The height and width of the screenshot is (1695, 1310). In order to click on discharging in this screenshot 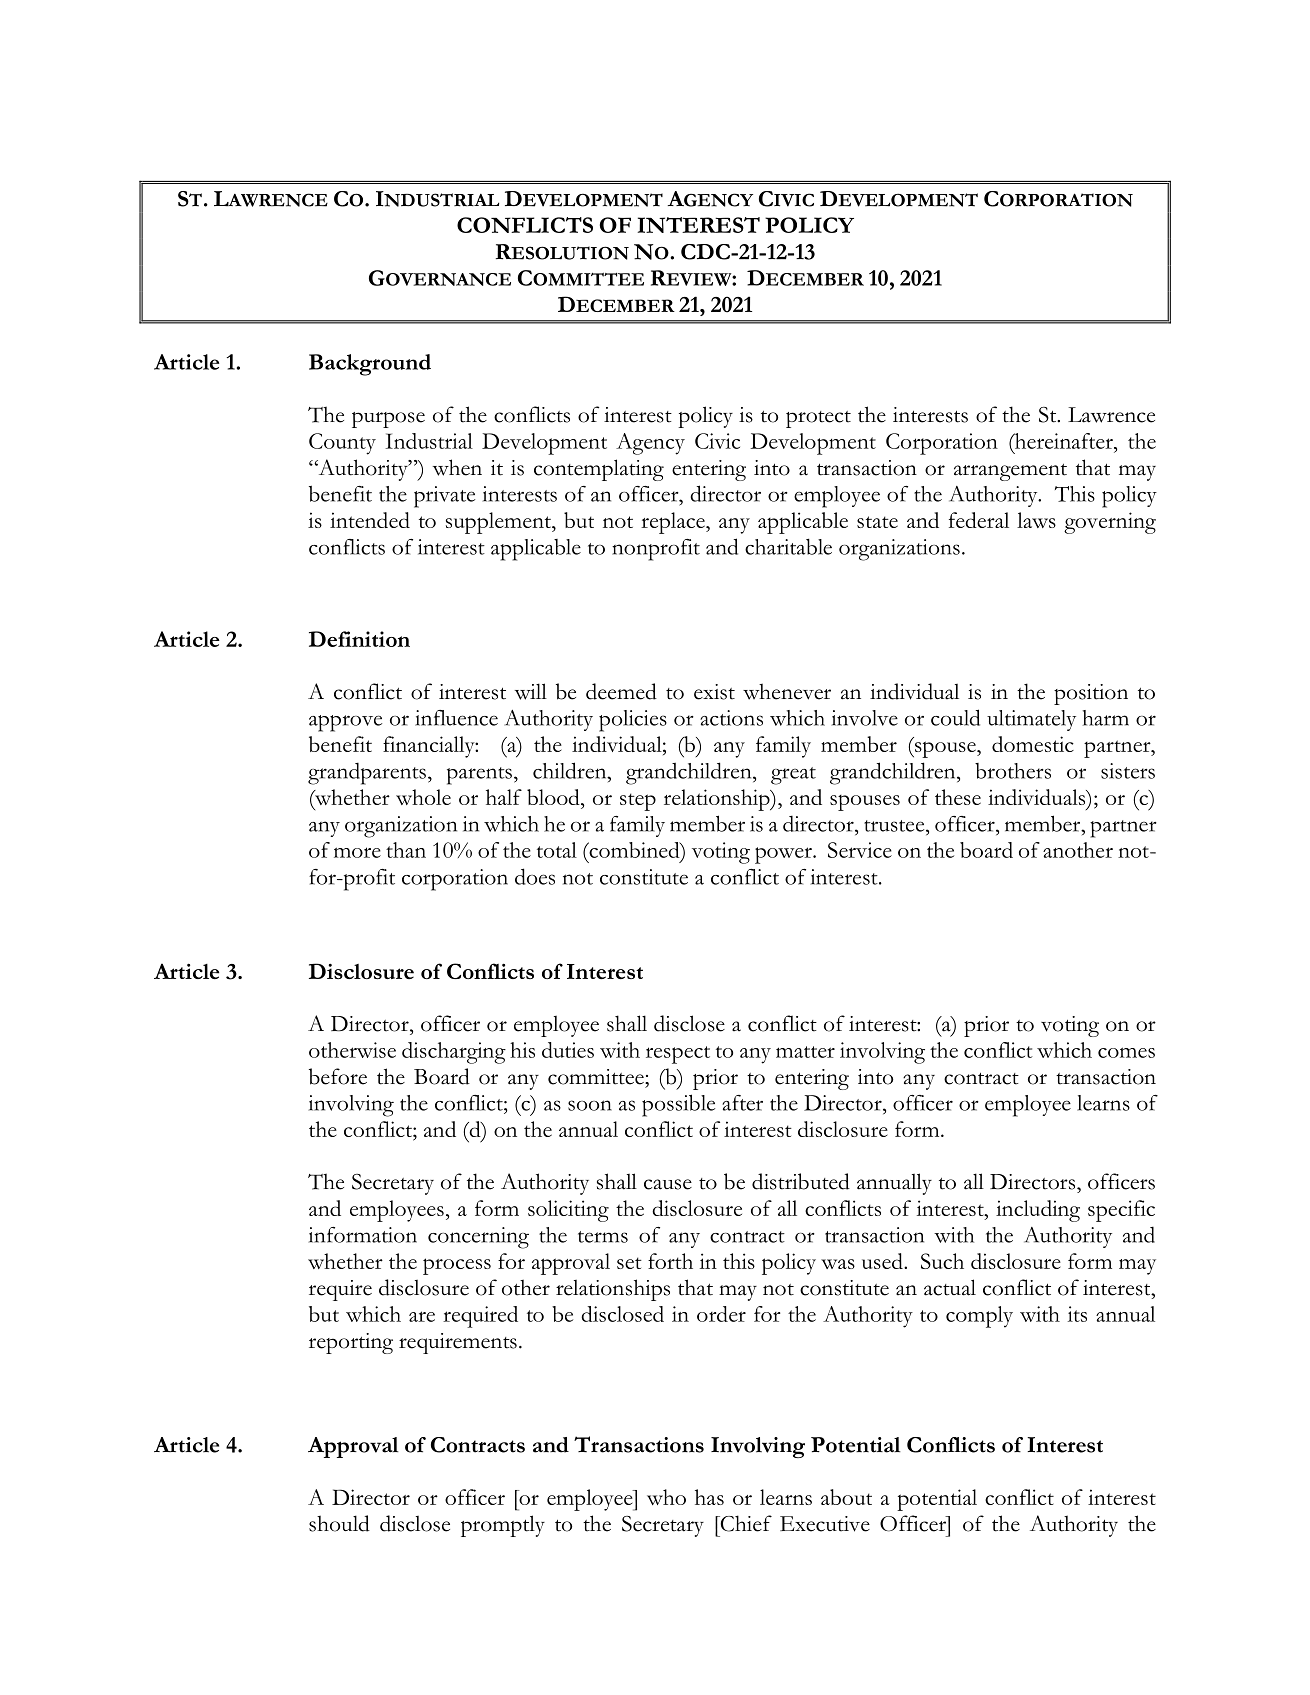, I will do `click(454, 1053)`.
